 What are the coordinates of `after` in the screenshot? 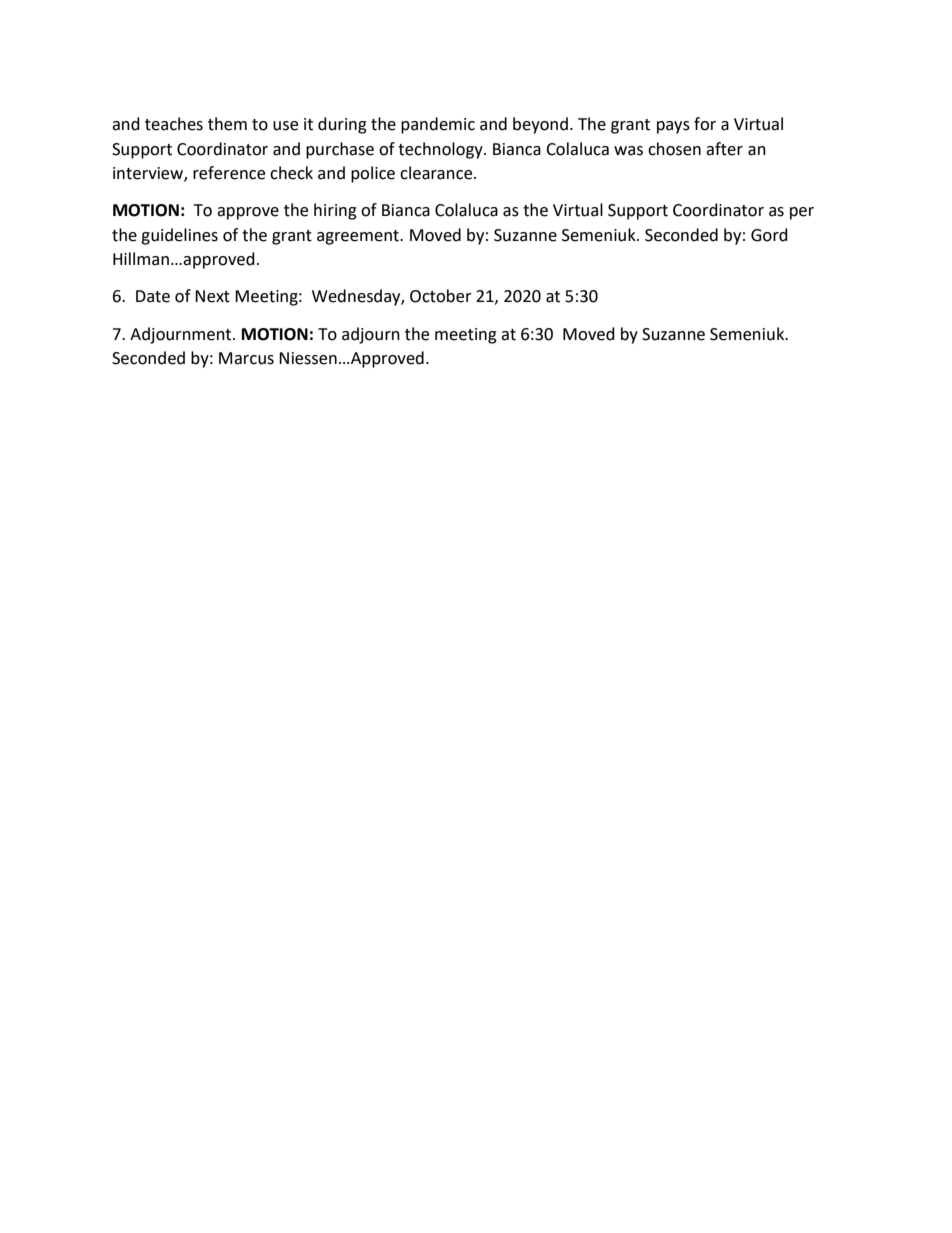 It's located at (724, 149).
